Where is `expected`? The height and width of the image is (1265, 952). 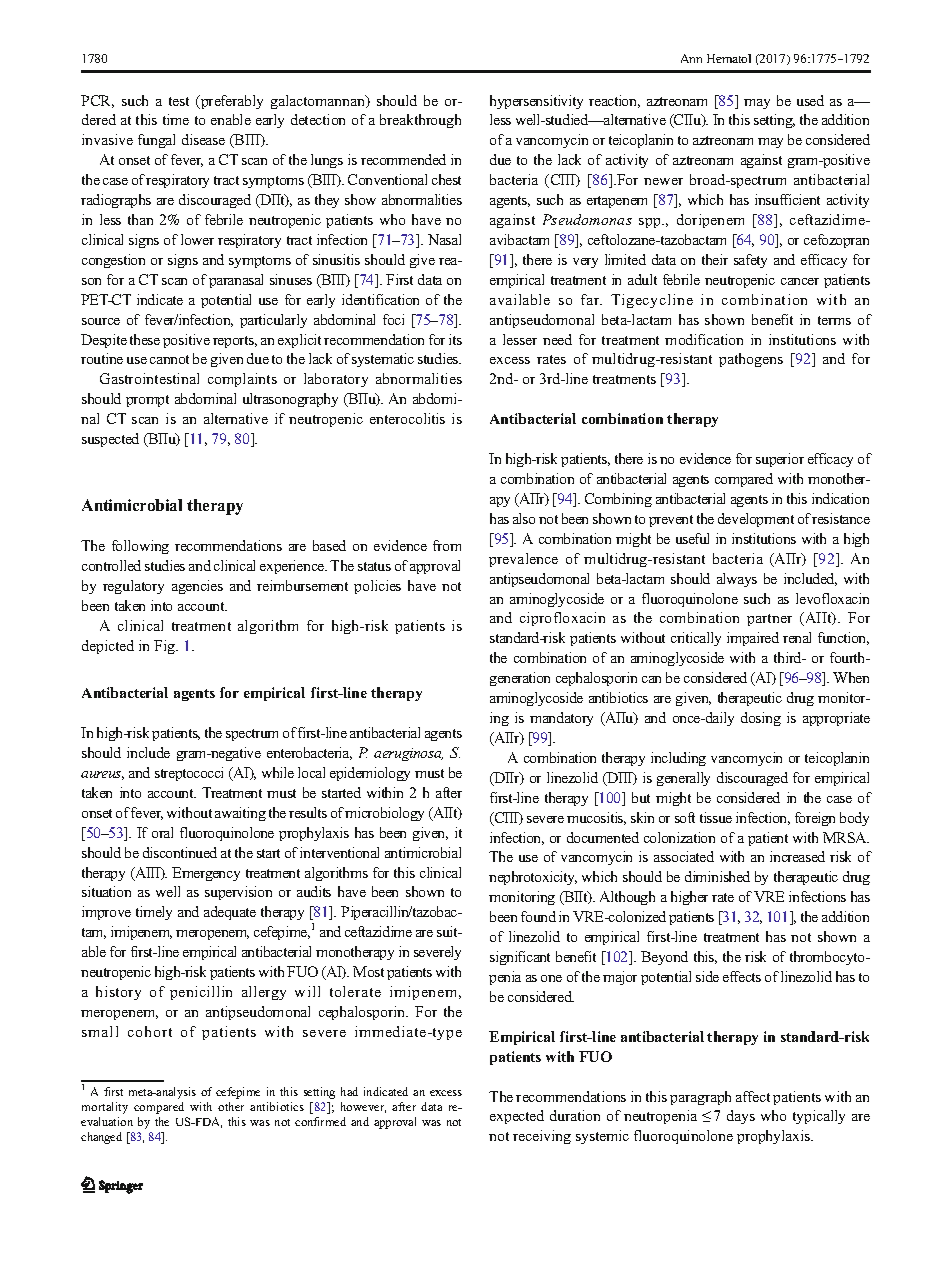 expected is located at coordinates (517, 1117).
